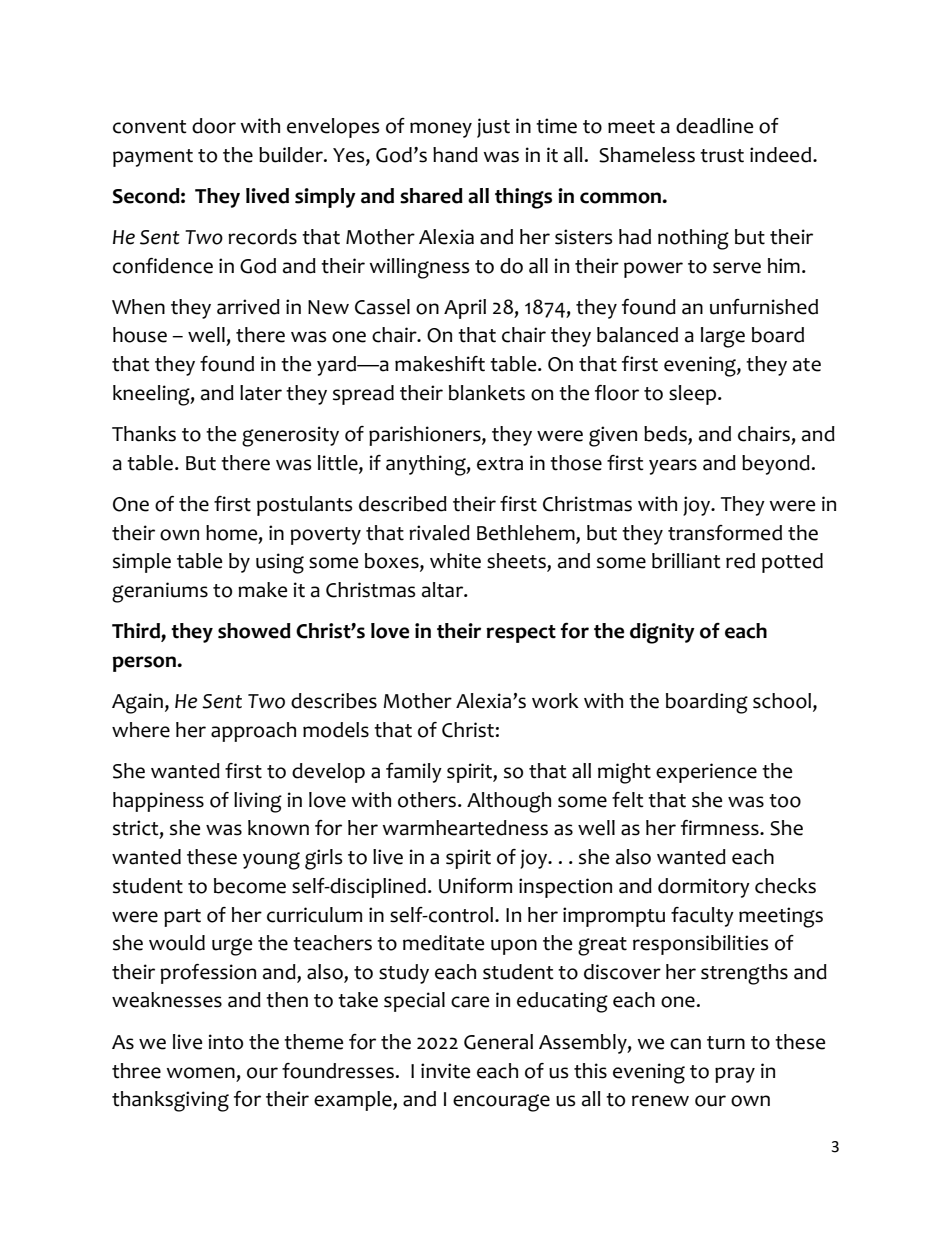 This screenshot has width=952, height=1233. I want to click on years, so click(673, 467).
